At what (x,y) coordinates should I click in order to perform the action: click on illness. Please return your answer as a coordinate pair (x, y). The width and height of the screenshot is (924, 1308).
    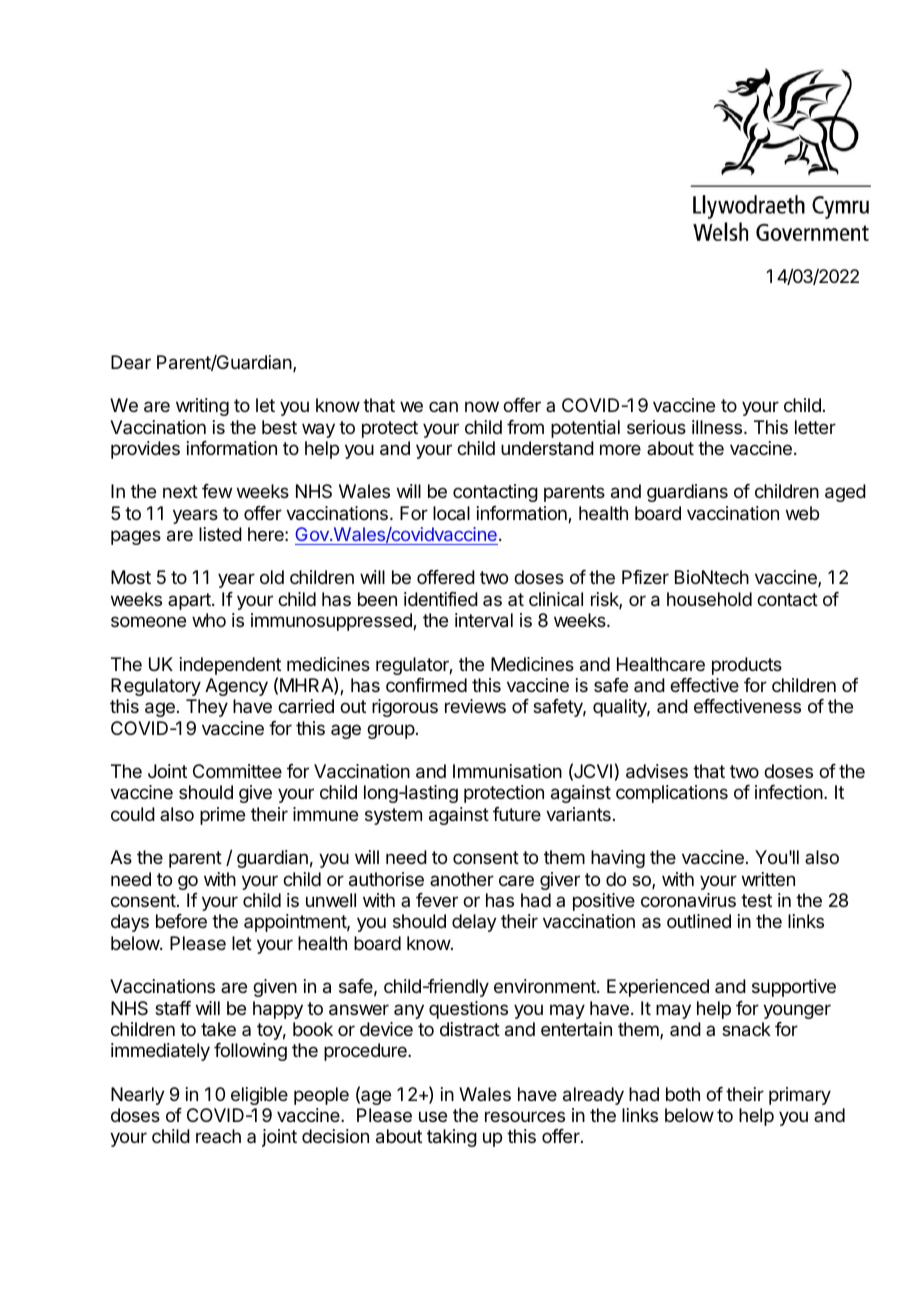
    Looking at the image, I should click on (718, 427).
